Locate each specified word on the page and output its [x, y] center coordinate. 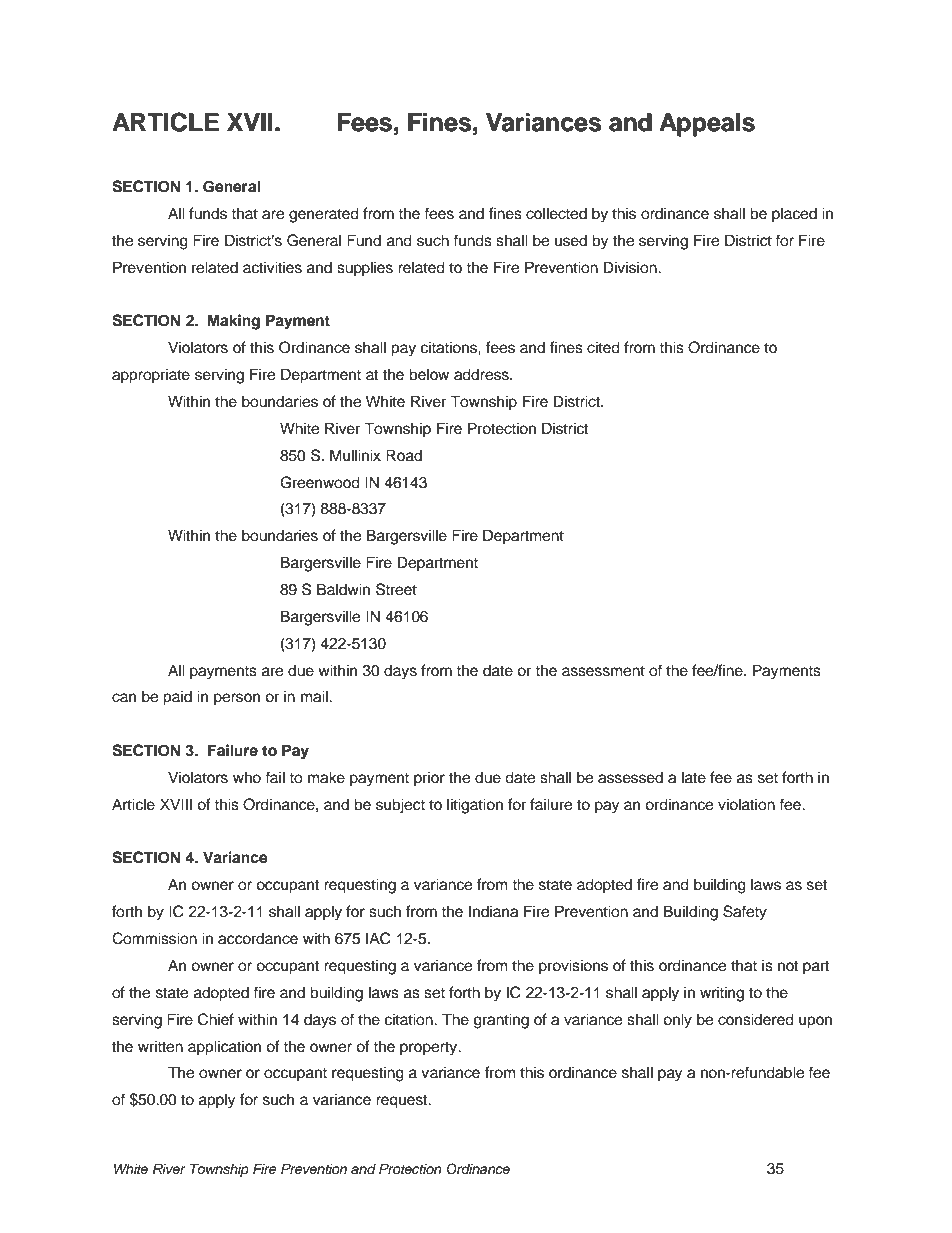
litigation [475, 806]
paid [177, 698]
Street [396, 589]
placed [794, 215]
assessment [603, 671]
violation [746, 804]
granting [501, 1021]
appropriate [151, 376]
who [247, 777]
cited [603, 347]
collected [556, 213]
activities [272, 267]
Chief [216, 1019]
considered [756, 1019]
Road [404, 455]
